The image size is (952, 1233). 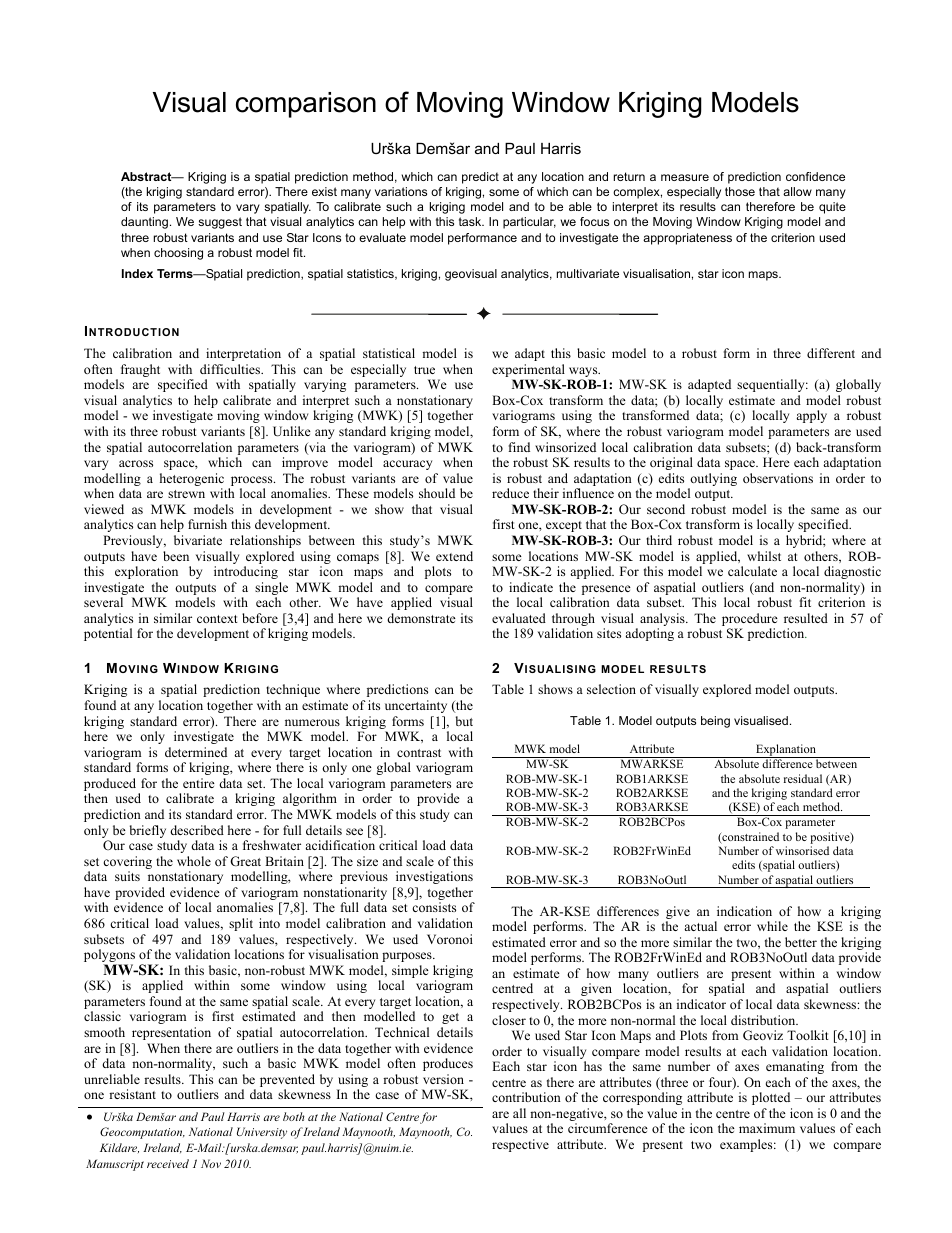 I want to click on context, so click(x=217, y=619).
